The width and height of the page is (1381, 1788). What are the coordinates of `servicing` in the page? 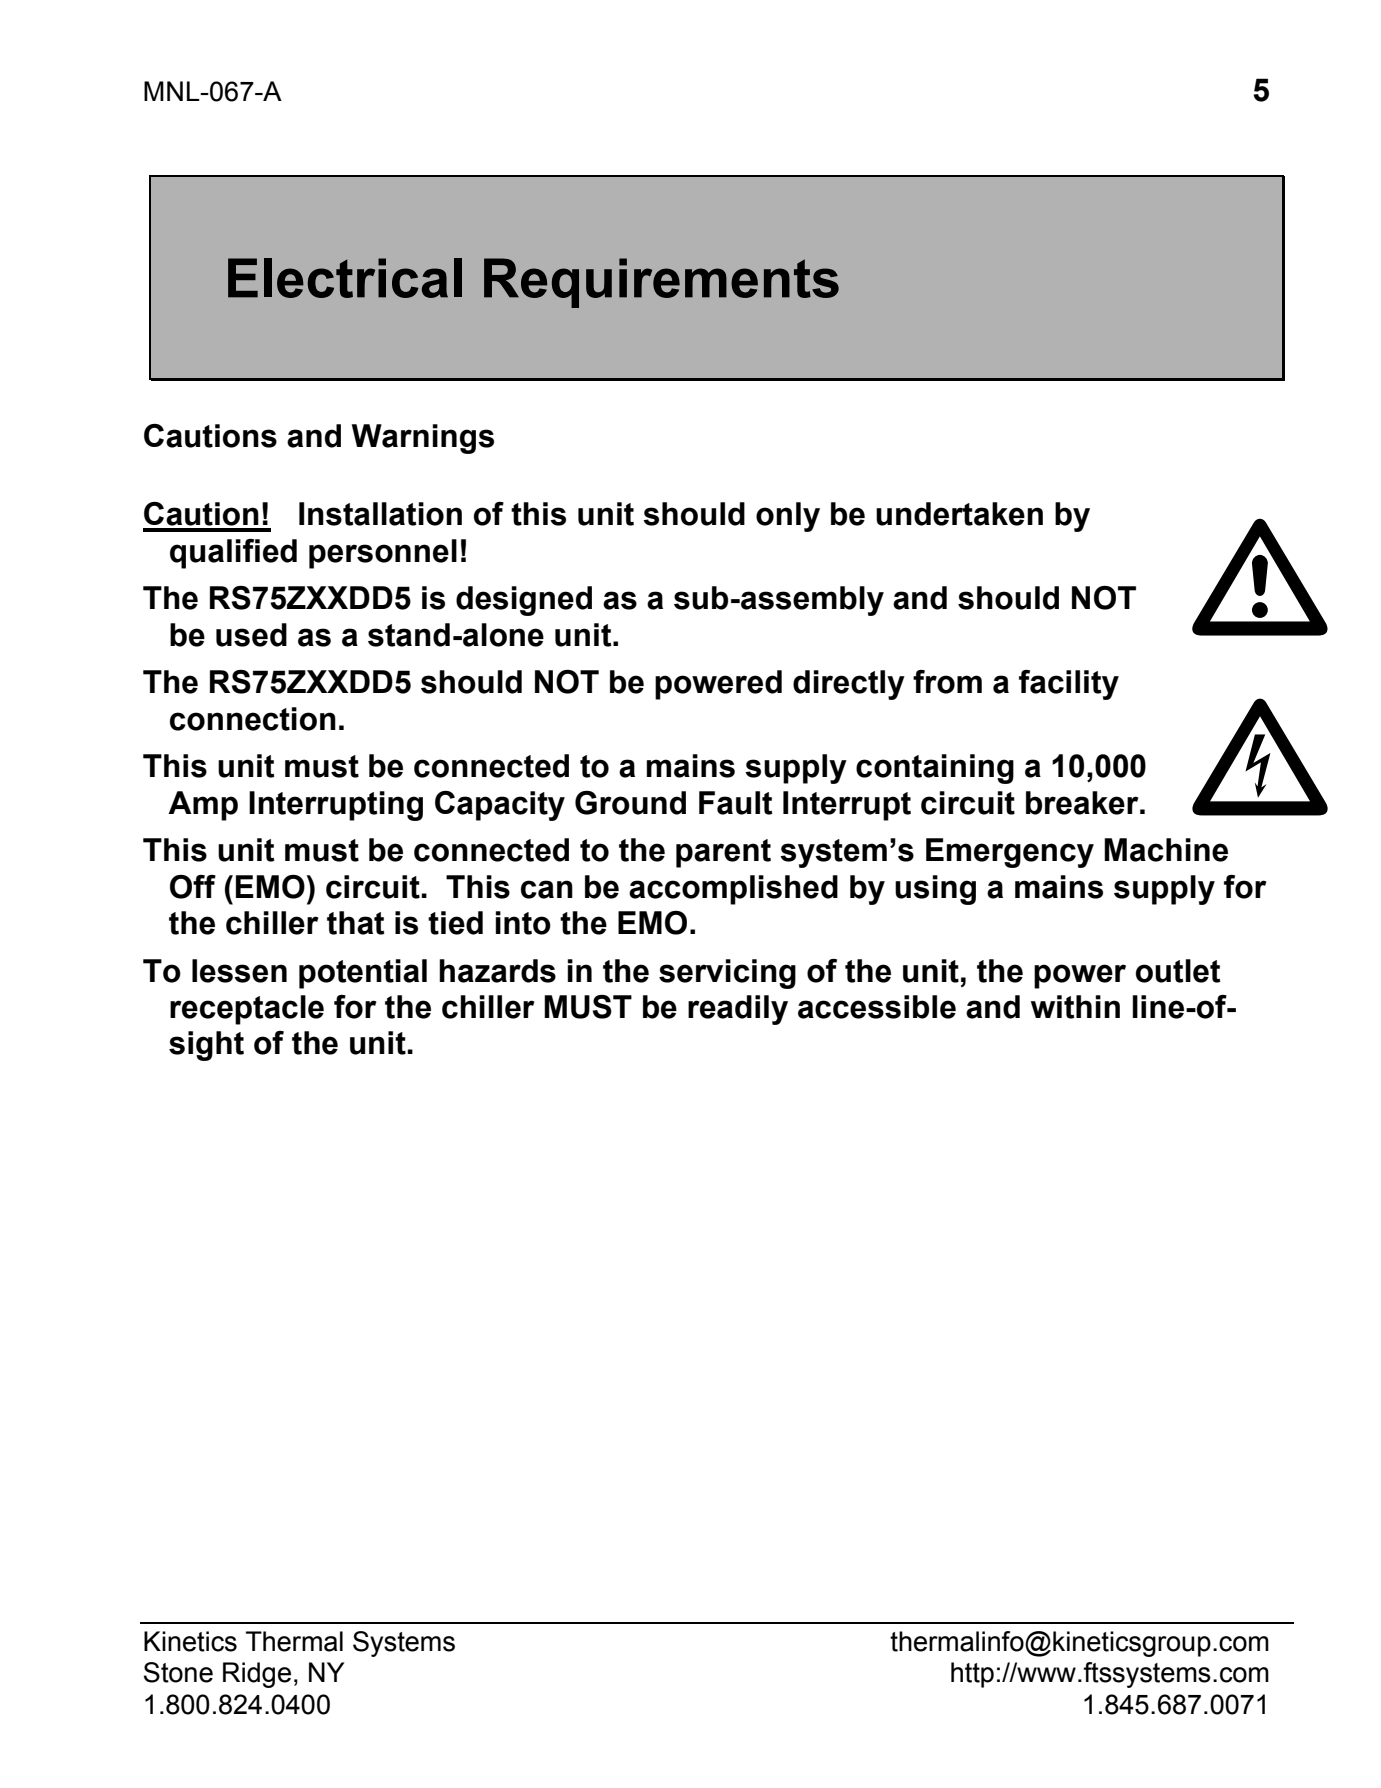 It's located at (727, 974).
